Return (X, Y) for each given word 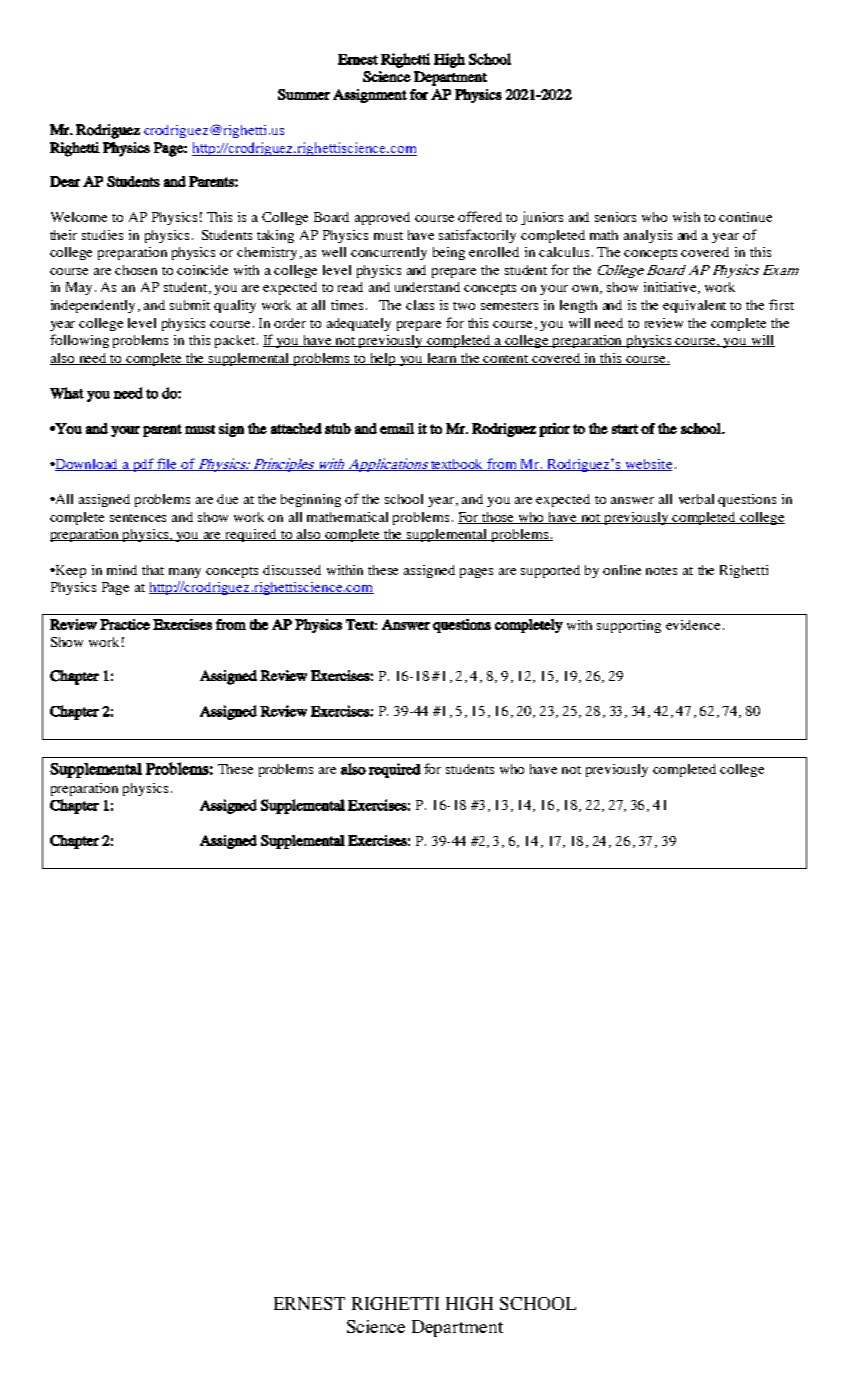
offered (480, 216)
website (648, 465)
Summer (304, 94)
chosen (136, 270)
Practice (125, 624)
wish (686, 217)
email (397, 428)
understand (427, 287)
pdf (144, 465)
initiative (671, 288)
